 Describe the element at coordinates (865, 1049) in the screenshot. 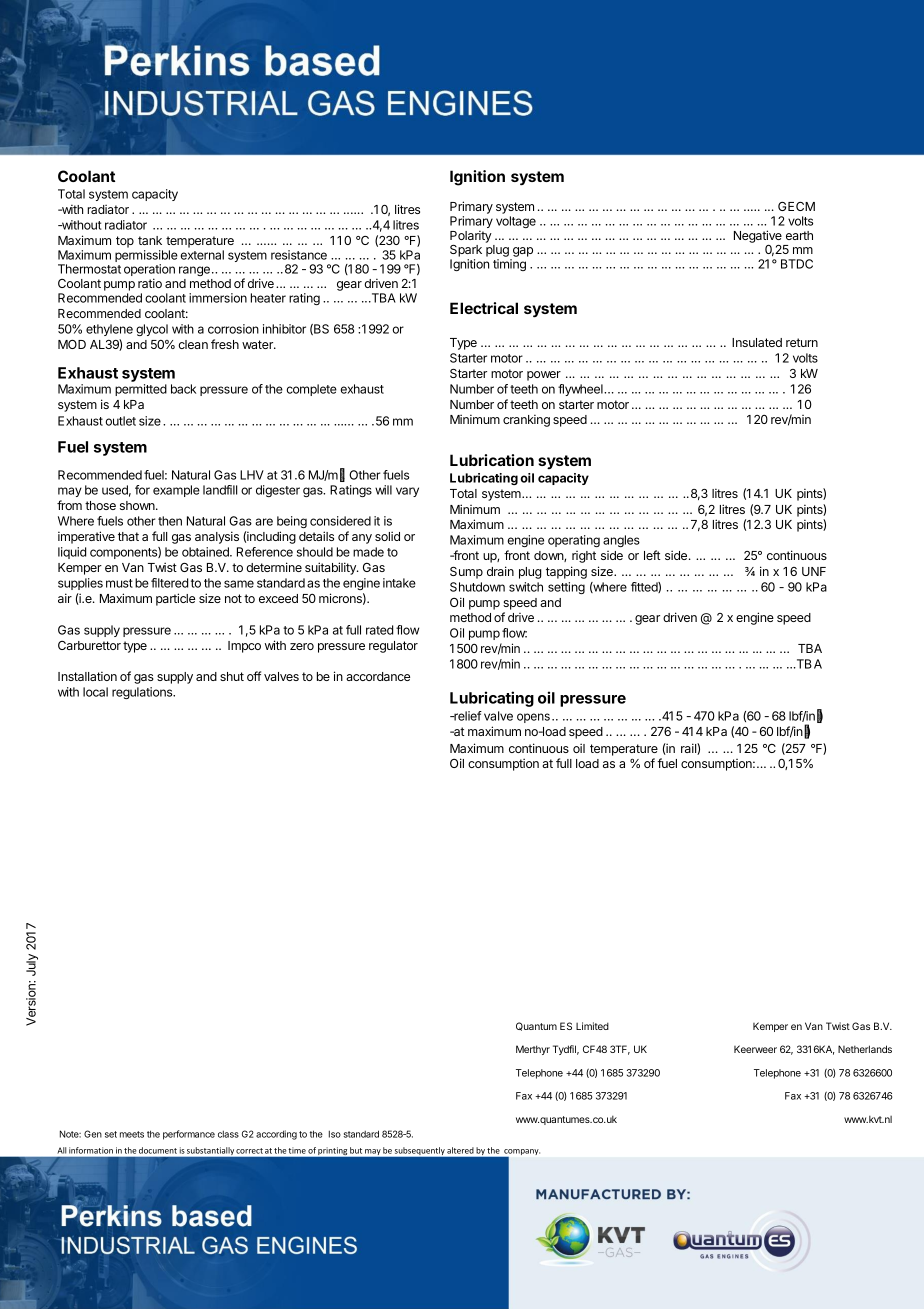

I see `Netherlands` at that location.
